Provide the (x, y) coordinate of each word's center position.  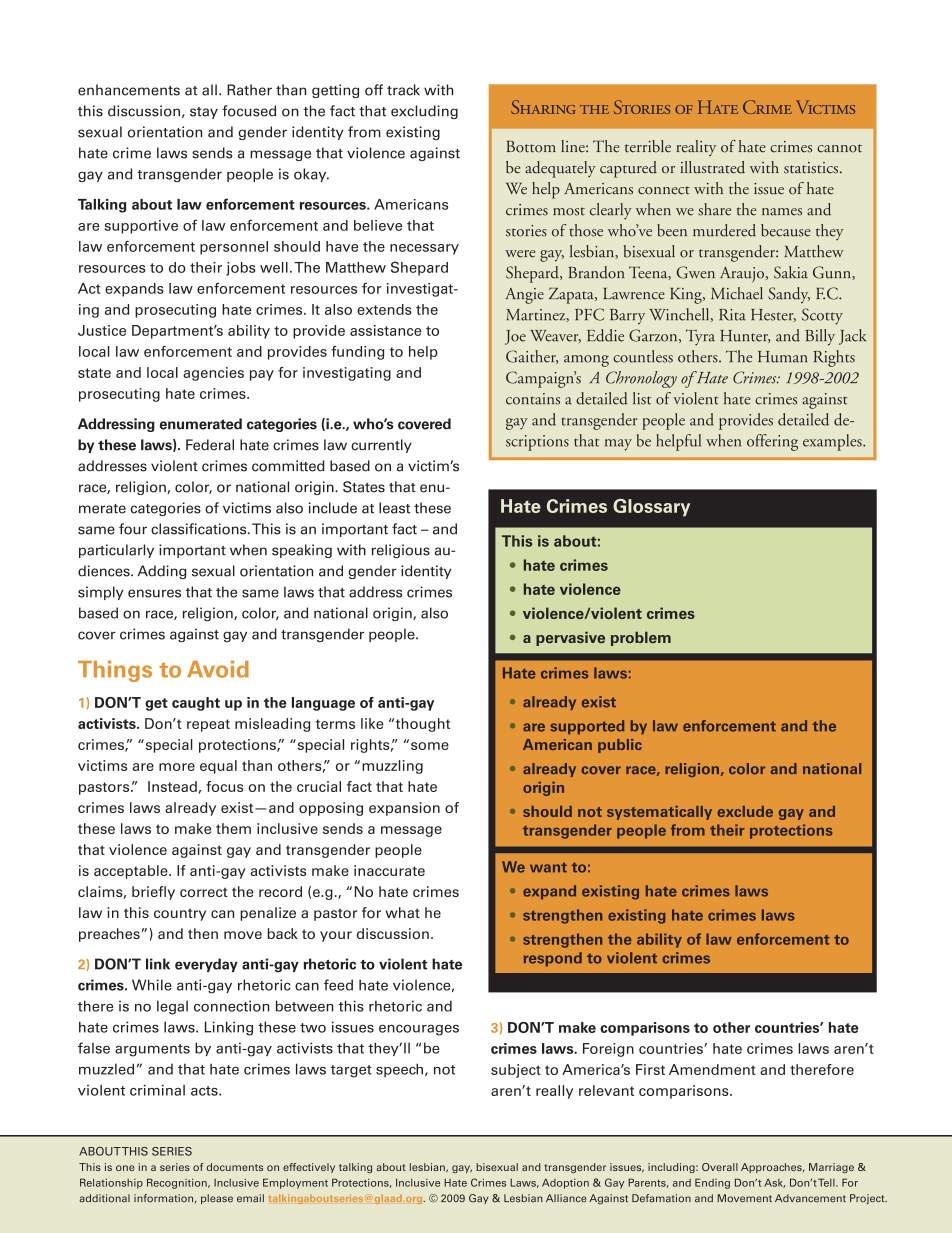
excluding (424, 112)
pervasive (570, 639)
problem (641, 639)
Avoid (218, 669)
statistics (811, 168)
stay (204, 113)
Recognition (178, 1183)
